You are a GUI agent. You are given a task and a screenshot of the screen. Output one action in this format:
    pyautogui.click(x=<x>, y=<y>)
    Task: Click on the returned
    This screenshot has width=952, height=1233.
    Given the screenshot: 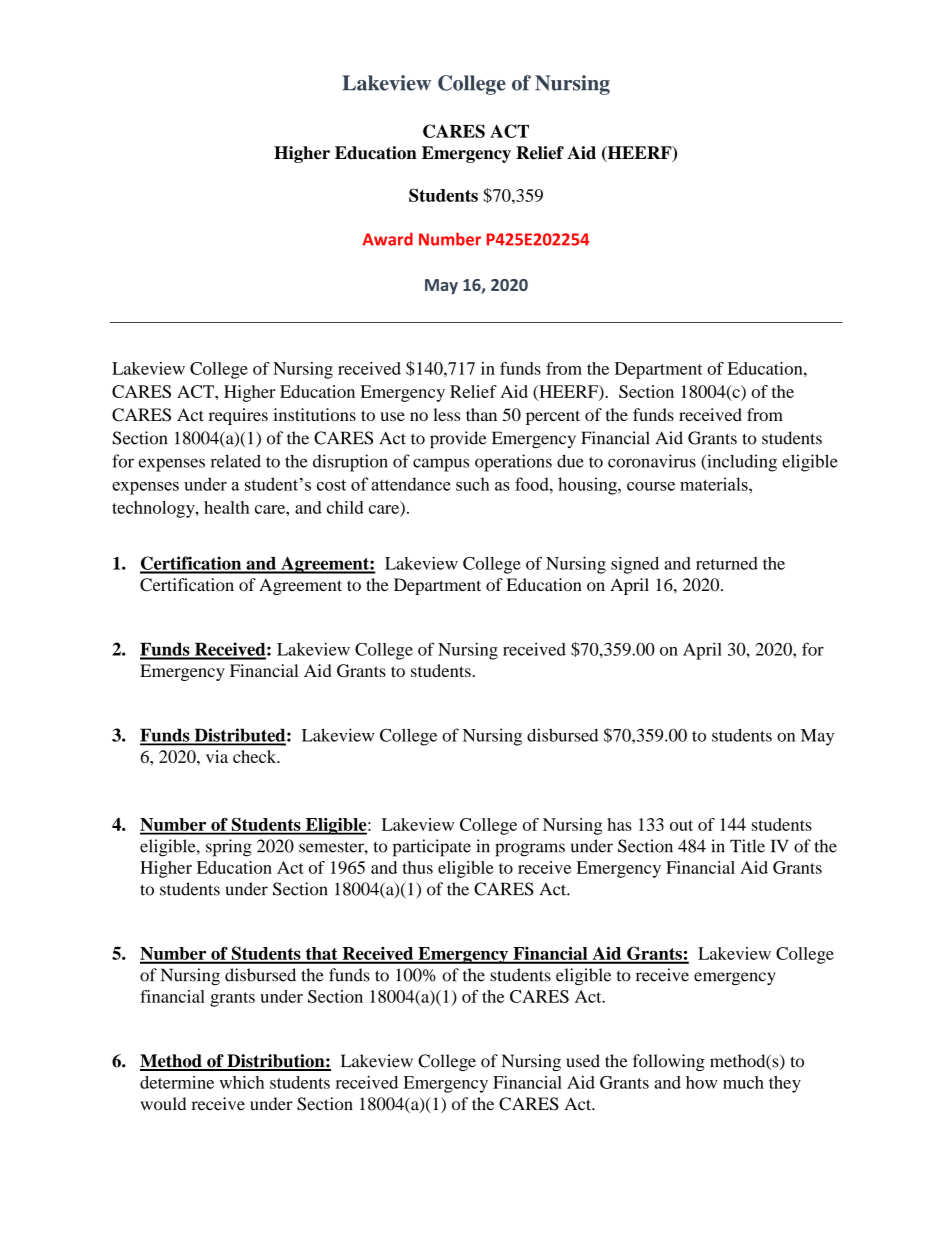 What is the action you would take?
    pyautogui.click(x=727, y=563)
